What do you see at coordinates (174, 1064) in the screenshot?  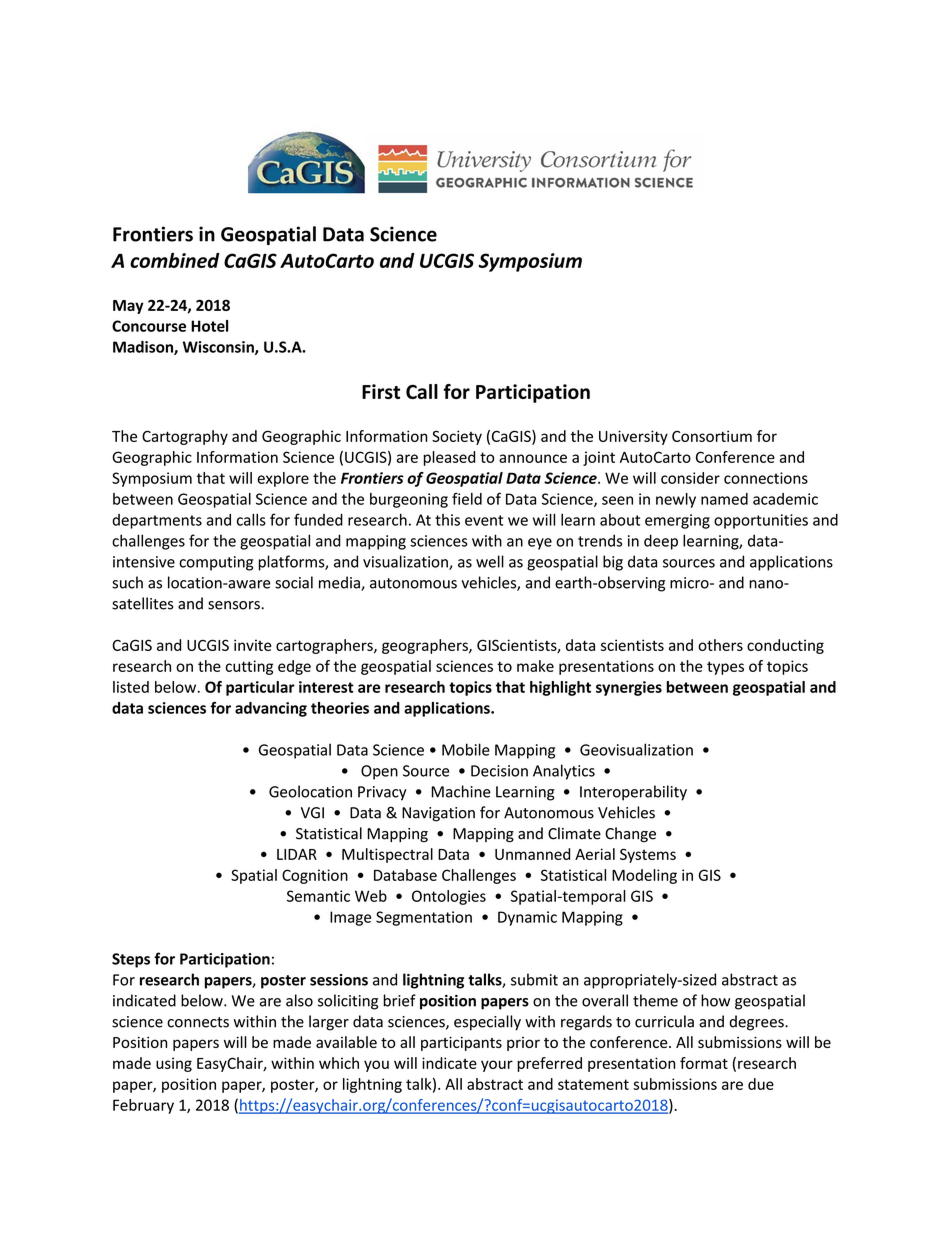 I see `using` at bounding box center [174, 1064].
